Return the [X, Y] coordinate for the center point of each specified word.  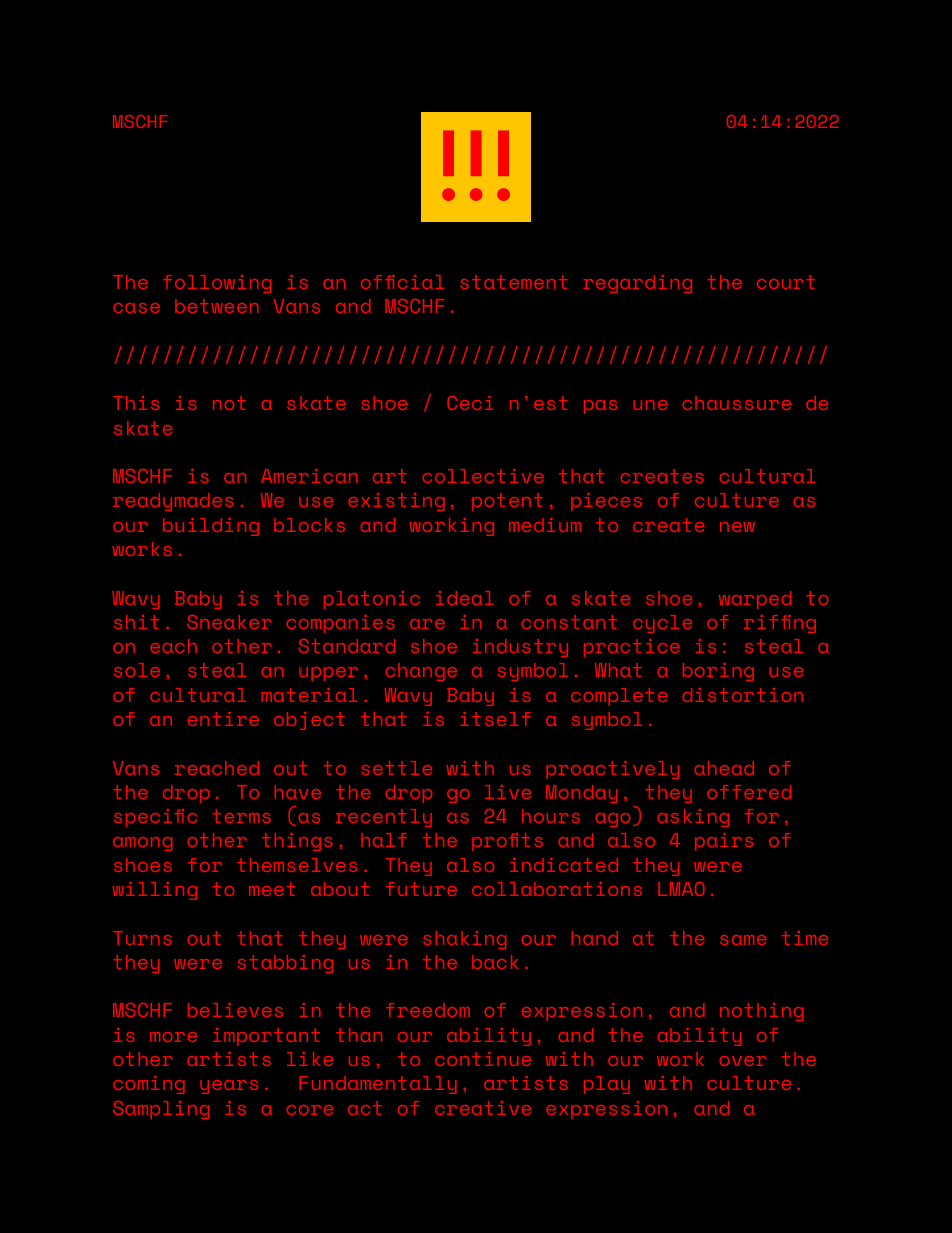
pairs [724, 842]
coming [149, 1085]
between [217, 306]
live [508, 792]
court [786, 282]
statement [514, 282]
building [211, 527]
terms [241, 816]
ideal [465, 598]
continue [483, 1059]
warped [755, 600]
